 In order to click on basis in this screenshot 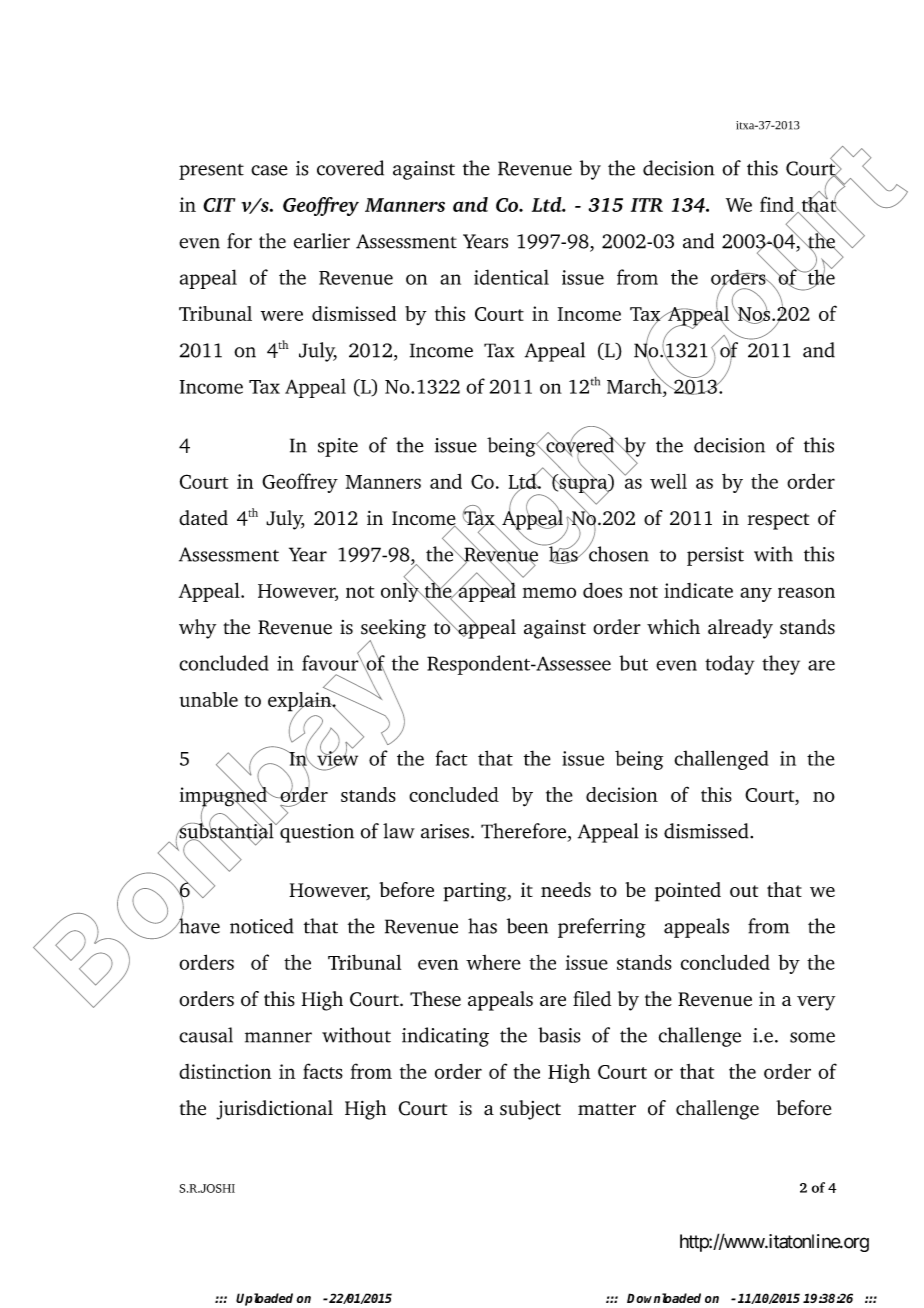, I will do `click(559, 1035)`.
